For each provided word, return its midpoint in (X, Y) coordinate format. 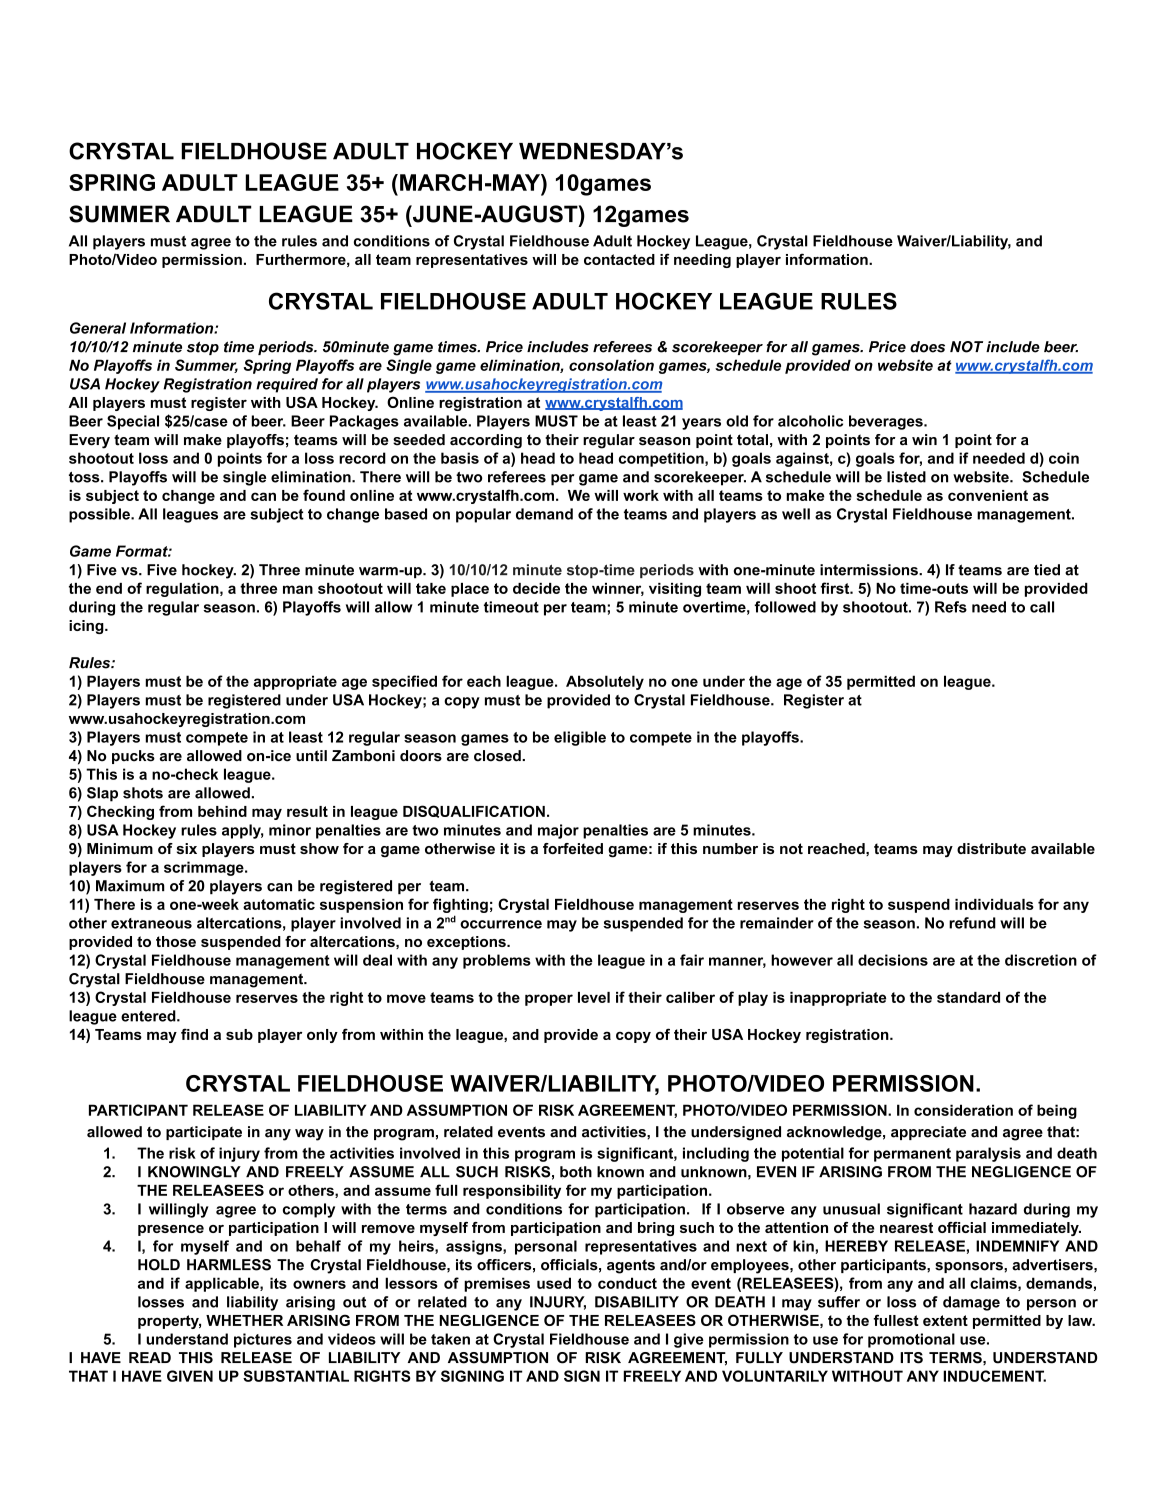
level (594, 997)
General (98, 328)
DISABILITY (637, 1302)
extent (945, 1320)
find (194, 1034)
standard (968, 997)
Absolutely (605, 682)
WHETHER (244, 1320)
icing (87, 627)
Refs (951, 607)
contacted (619, 259)
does (927, 347)
